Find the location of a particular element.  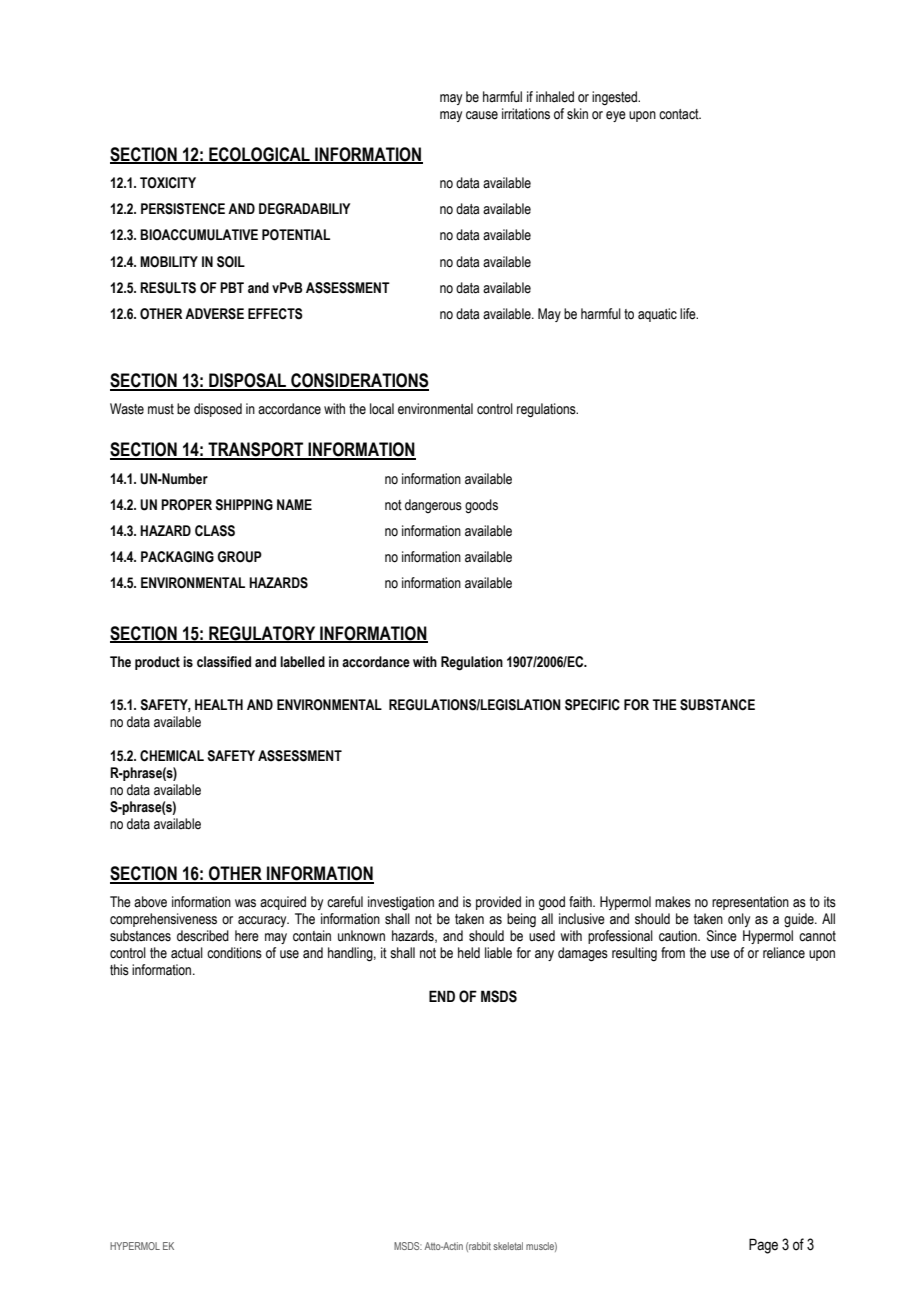

contact is located at coordinates (680, 114).
